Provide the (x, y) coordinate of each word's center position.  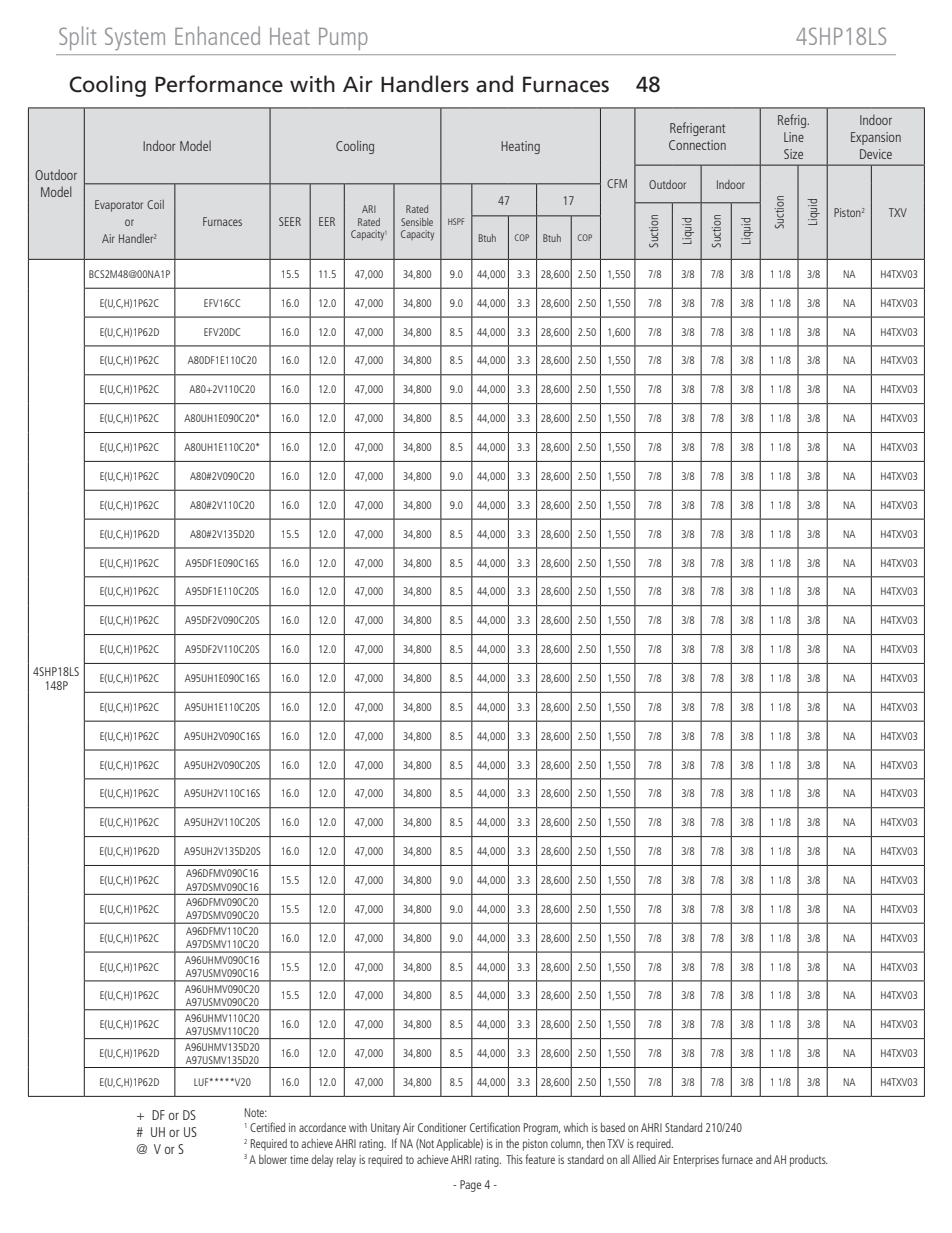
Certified (267, 1127)
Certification (495, 1127)
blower (273, 1159)
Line (794, 137)
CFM (617, 183)
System (135, 39)
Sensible (417, 222)
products (809, 1161)
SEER (290, 221)
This (514, 1159)
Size (793, 154)
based (613, 1127)
